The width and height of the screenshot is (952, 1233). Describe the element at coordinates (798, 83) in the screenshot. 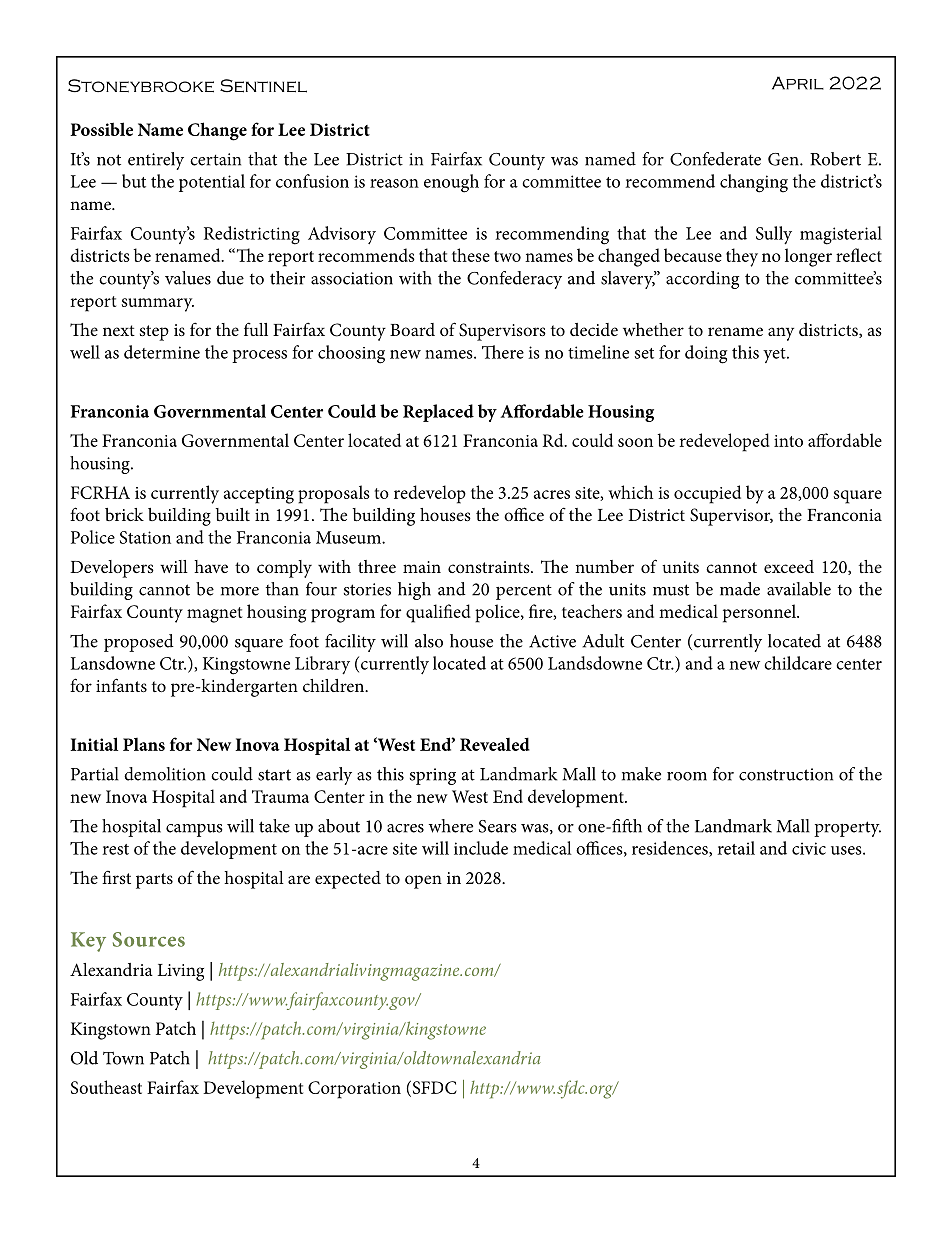

I see `April` at that location.
